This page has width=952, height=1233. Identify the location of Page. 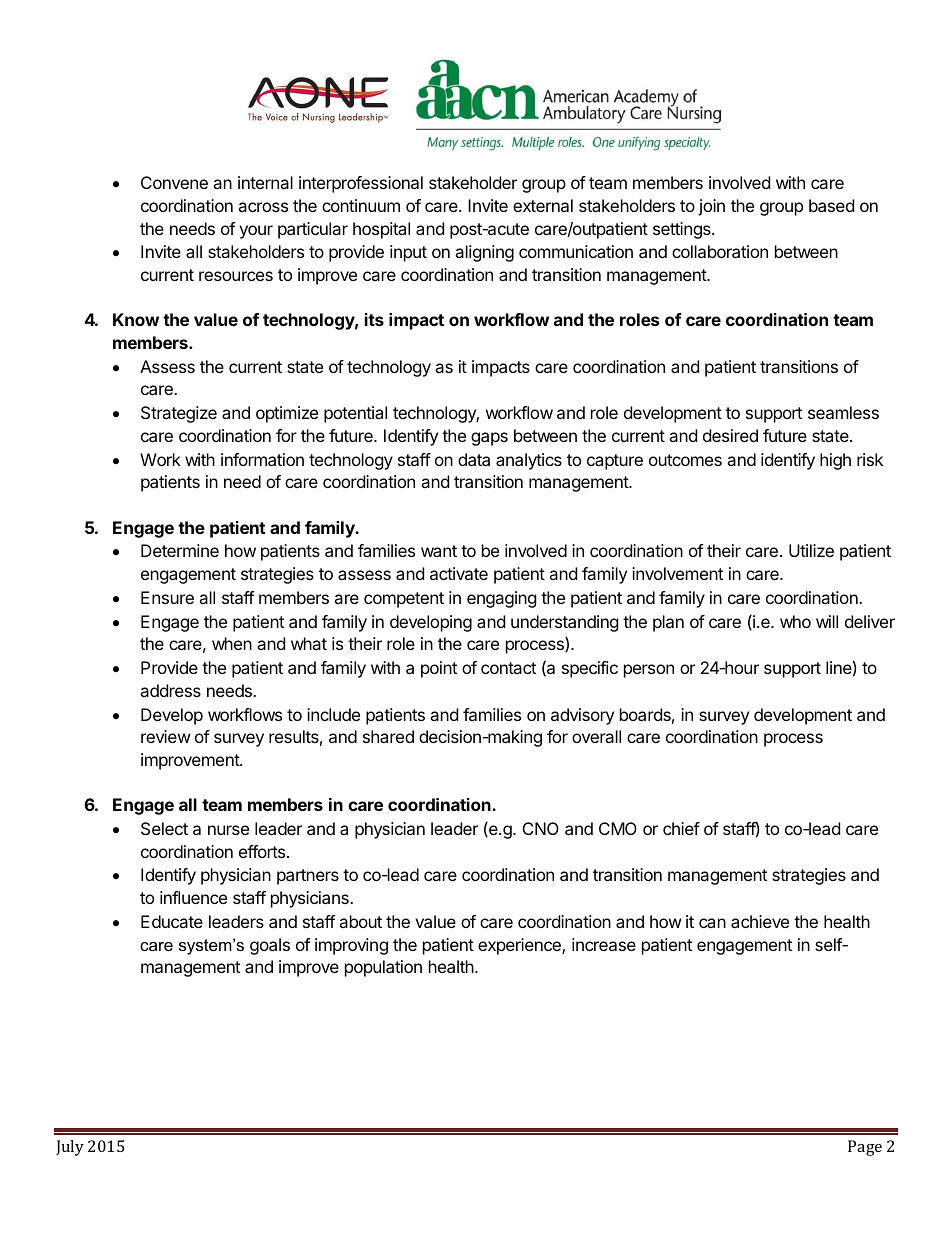
(865, 1148).
